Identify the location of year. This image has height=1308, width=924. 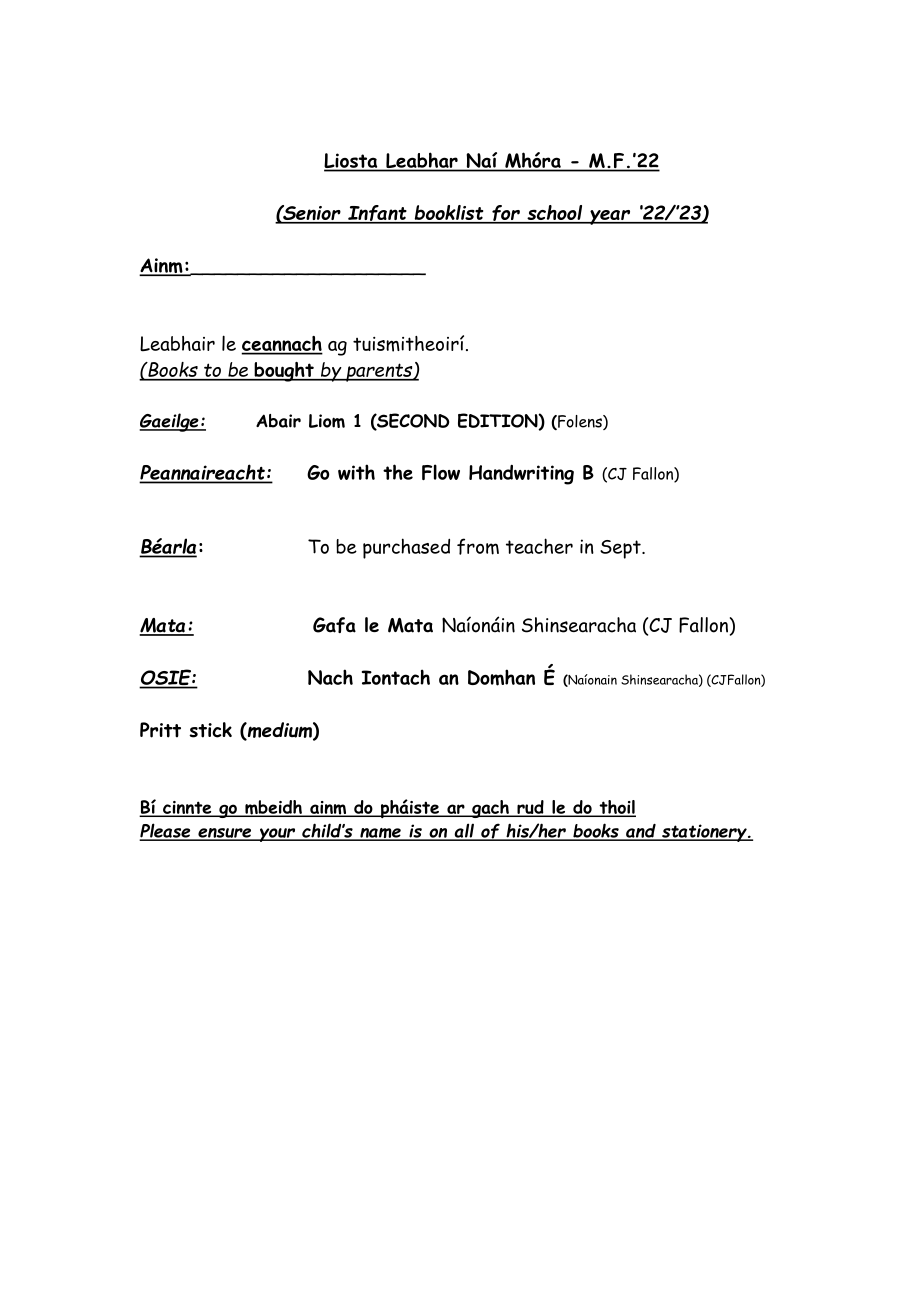
(610, 217).
